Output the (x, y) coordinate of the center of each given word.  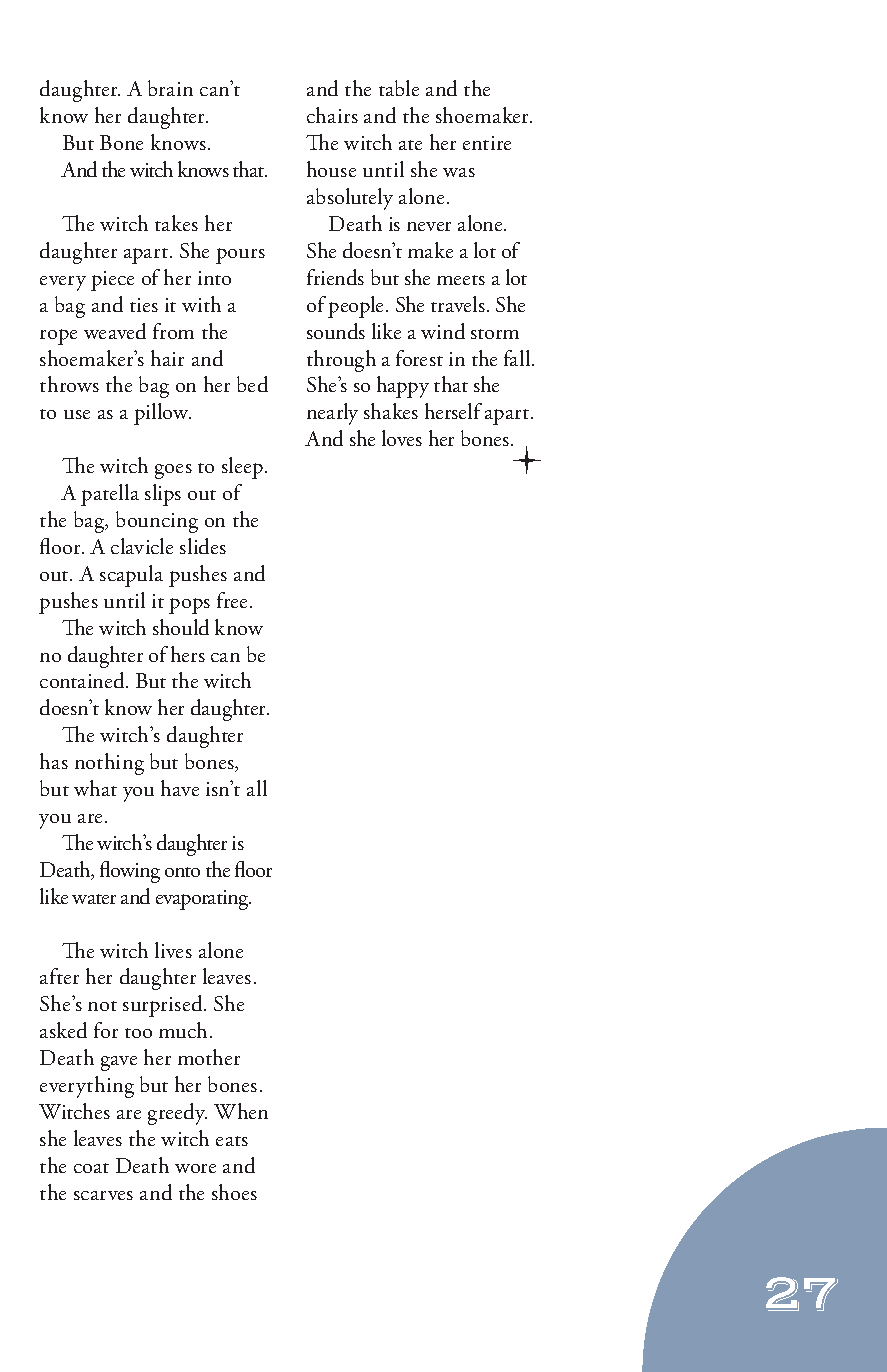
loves (402, 438)
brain (170, 88)
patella (110, 495)
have (180, 788)
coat (91, 1168)
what (95, 788)
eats (232, 1141)
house (331, 169)
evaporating (203, 900)
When (241, 1111)
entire (487, 143)
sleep (242, 468)
